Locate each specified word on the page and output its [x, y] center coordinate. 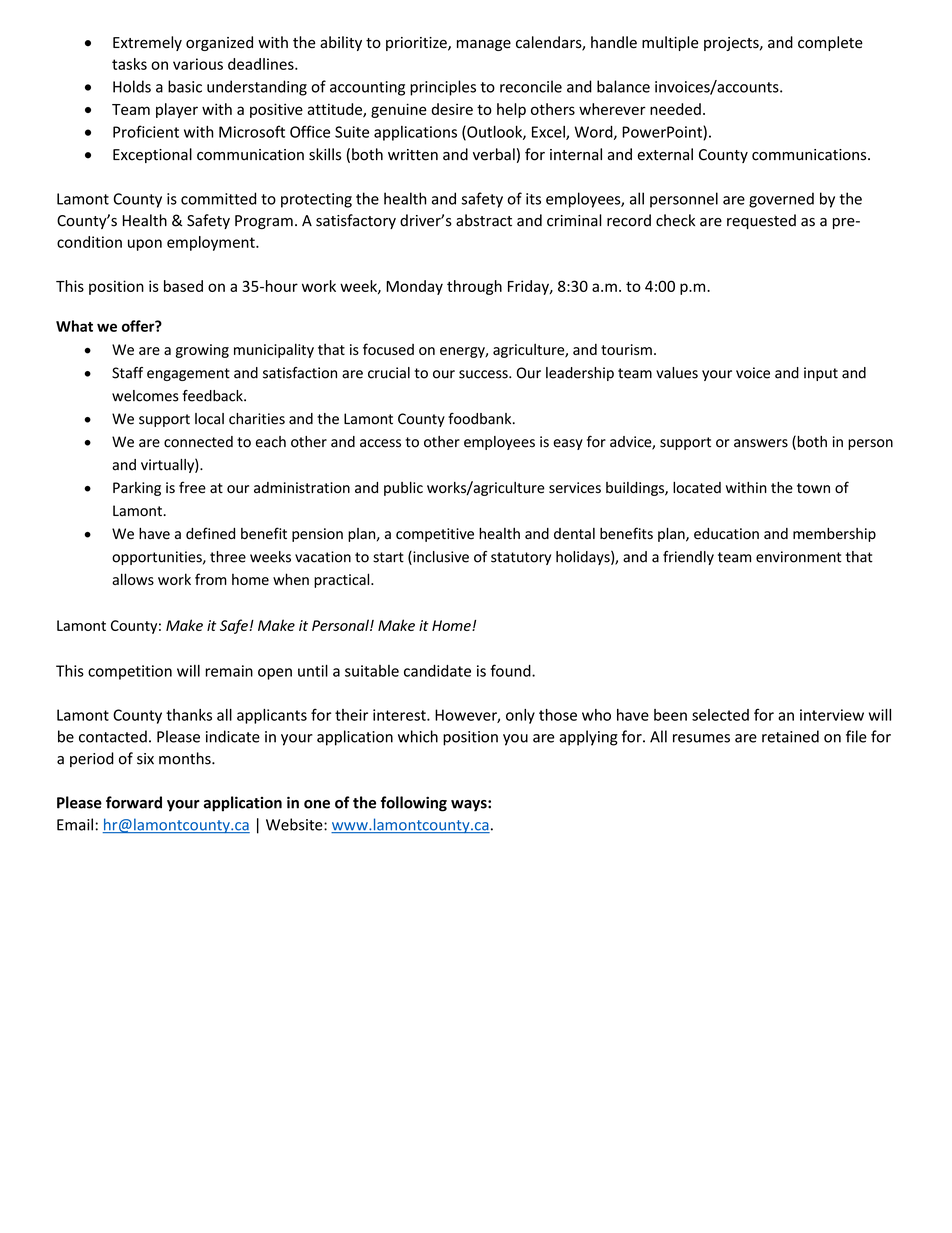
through [474, 287]
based [183, 286]
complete [830, 43]
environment [799, 557]
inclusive [440, 558]
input [821, 374]
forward [134, 802]
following [414, 804]
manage [484, 45]
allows [133, 579]
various [198, 64]
